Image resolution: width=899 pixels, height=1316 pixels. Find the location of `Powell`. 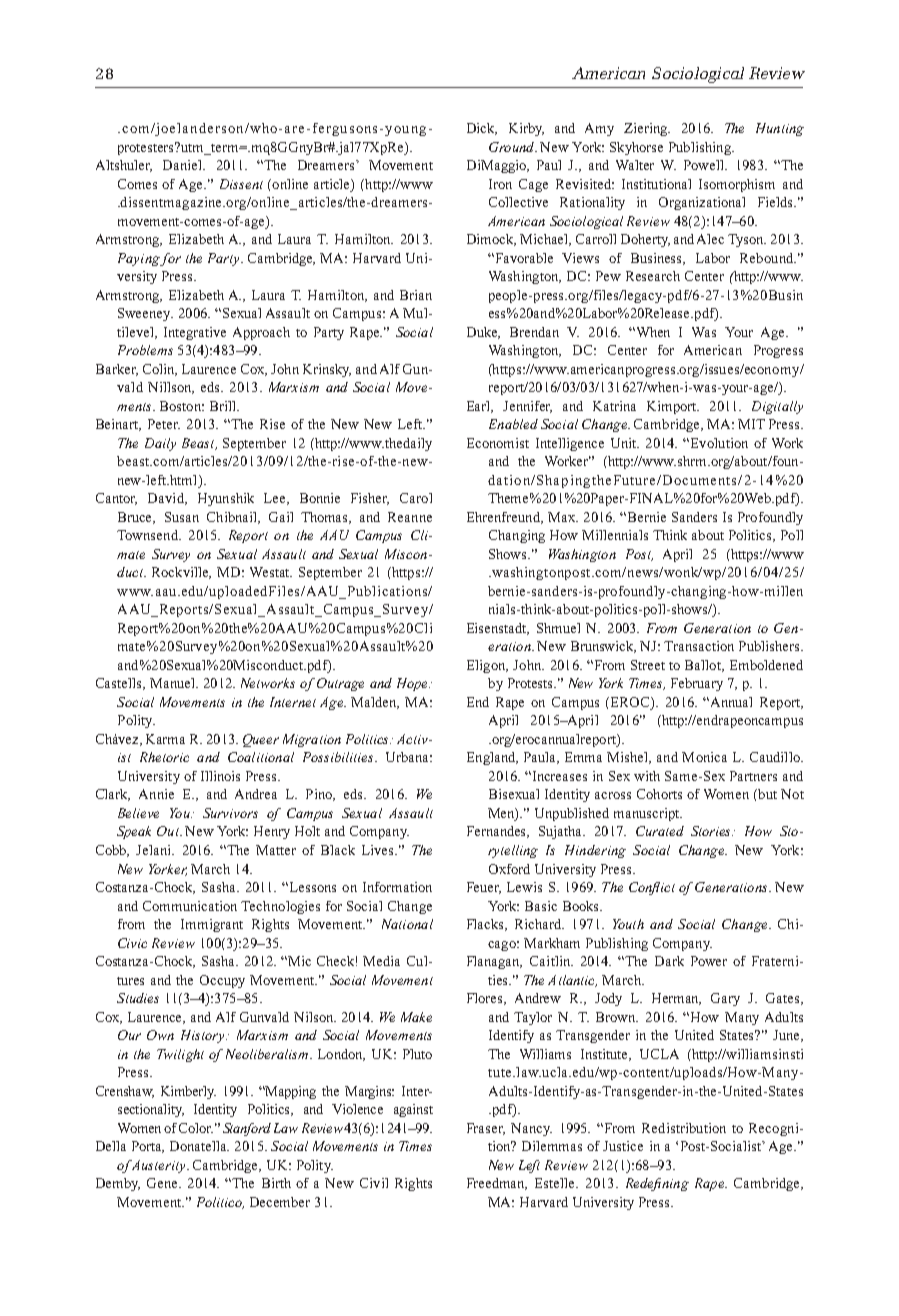

Powell is located at coordinates (705, 165).
